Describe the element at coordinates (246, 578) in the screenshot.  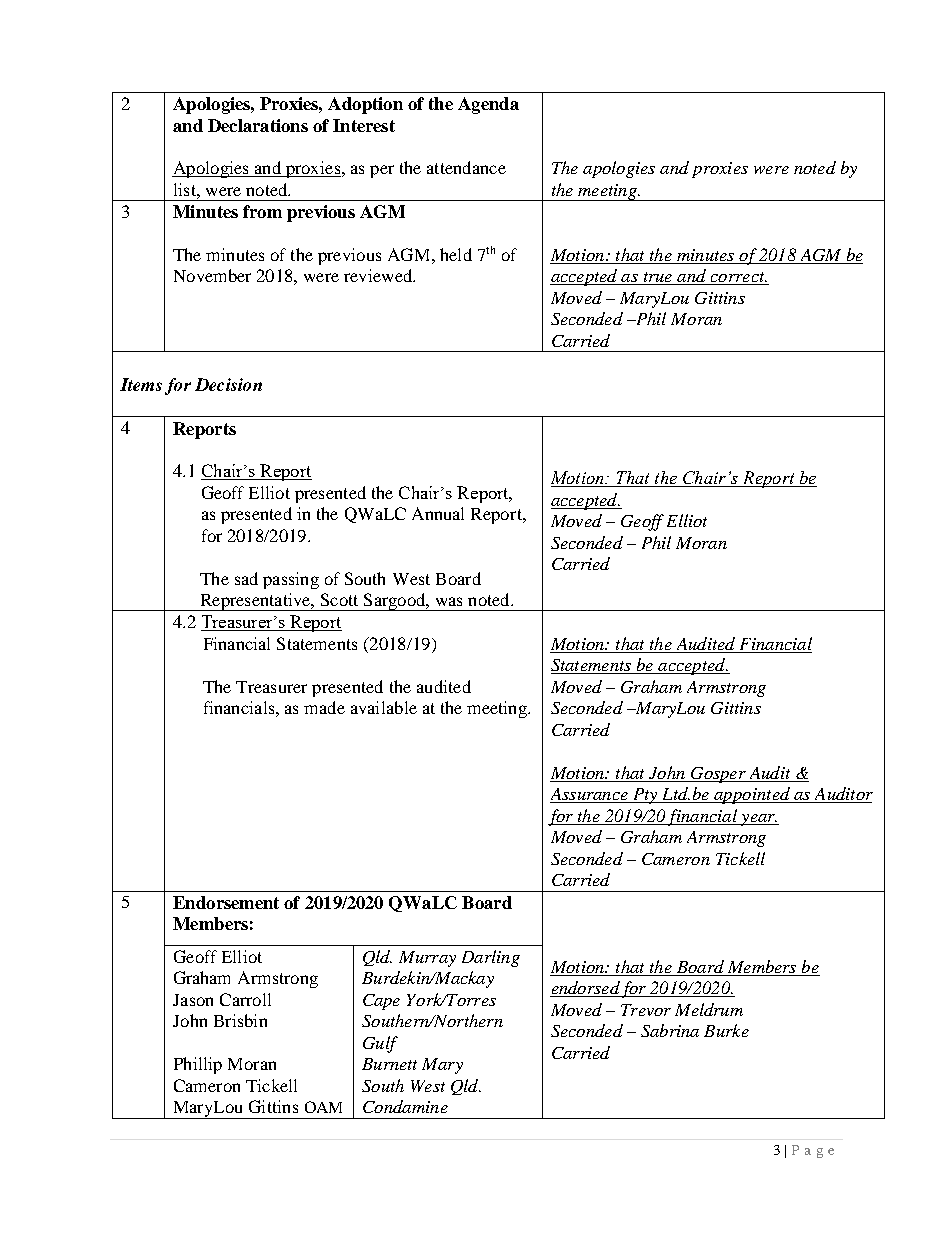
I see `sad` at that location.
